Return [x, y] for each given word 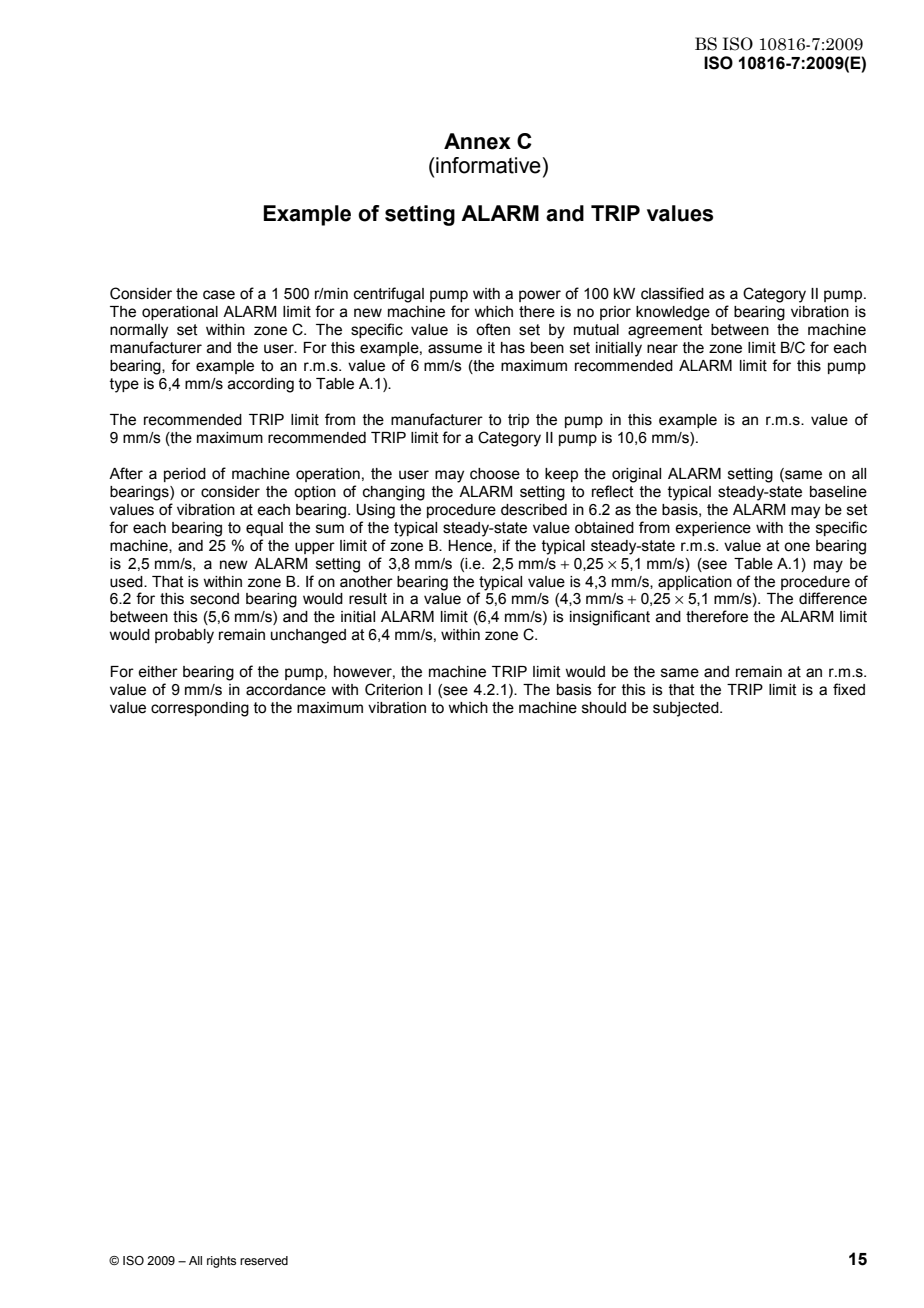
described [534, 510]
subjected [687, 709]
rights [221, 1262]
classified [672, 293]
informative [487, 165]
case [219, 295]
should [604, 708]
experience [713, 529]
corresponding [200, 709]
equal [264, 529]
